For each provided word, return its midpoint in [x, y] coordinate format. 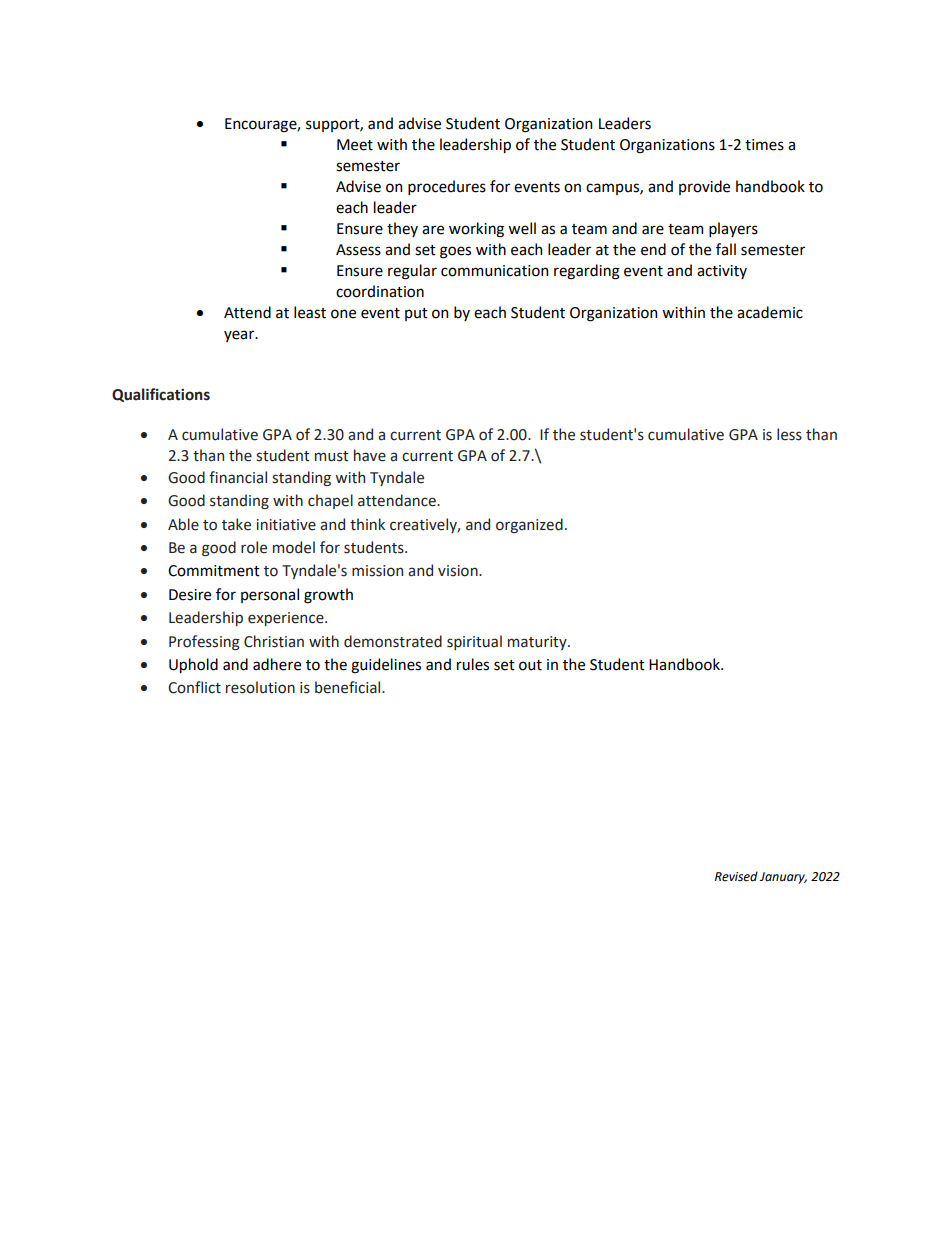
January [783, 878]
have [370, 455]
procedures [447, 187]
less [789, 434]
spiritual [474, 642]
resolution [260, 687]
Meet [355, 145]
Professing [204, 642]
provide [704, 187]
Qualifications [161, 395]
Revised [736, 876]
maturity [538, 643]
